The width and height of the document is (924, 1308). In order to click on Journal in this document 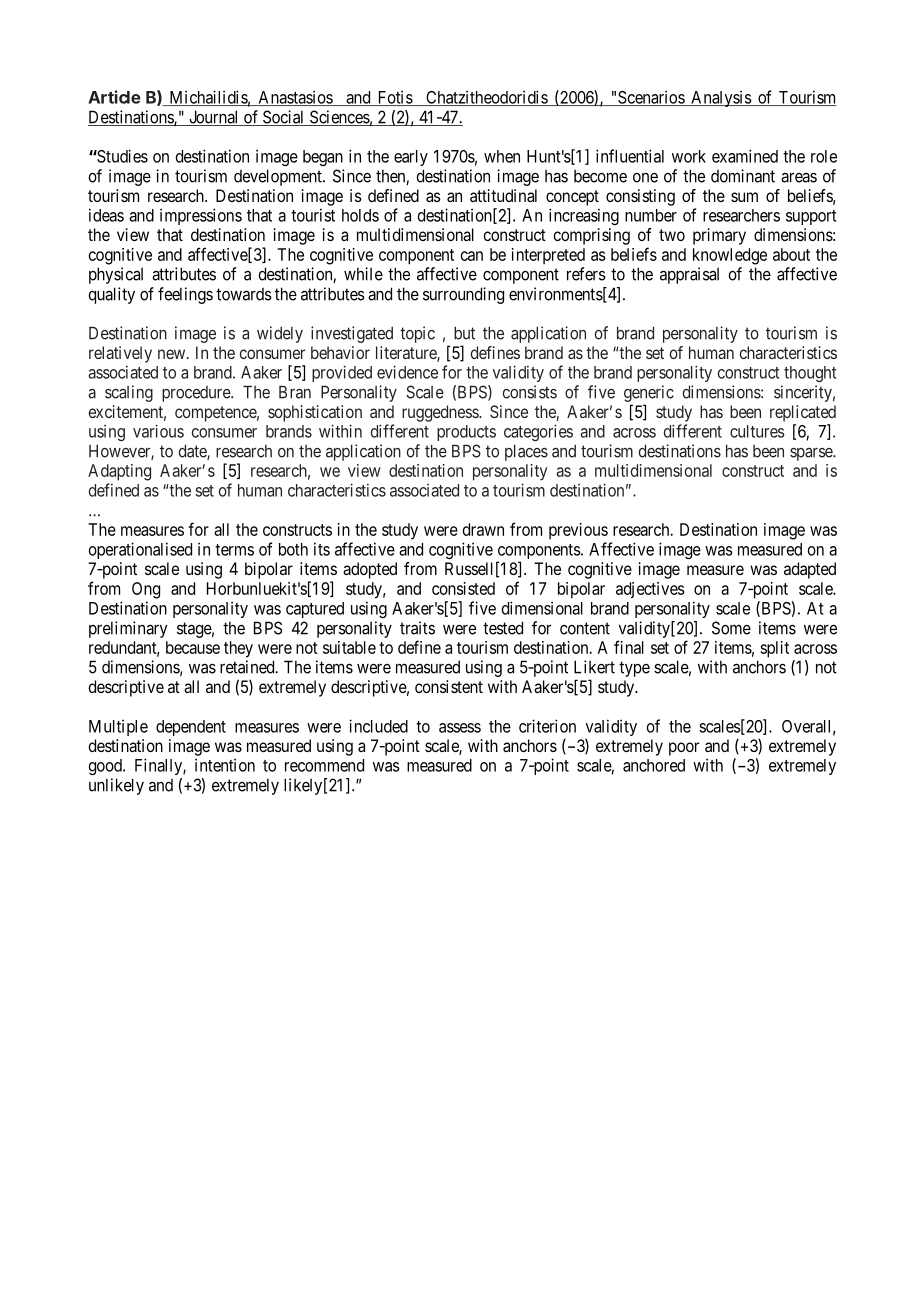, I will do `click(214, 118)`.
